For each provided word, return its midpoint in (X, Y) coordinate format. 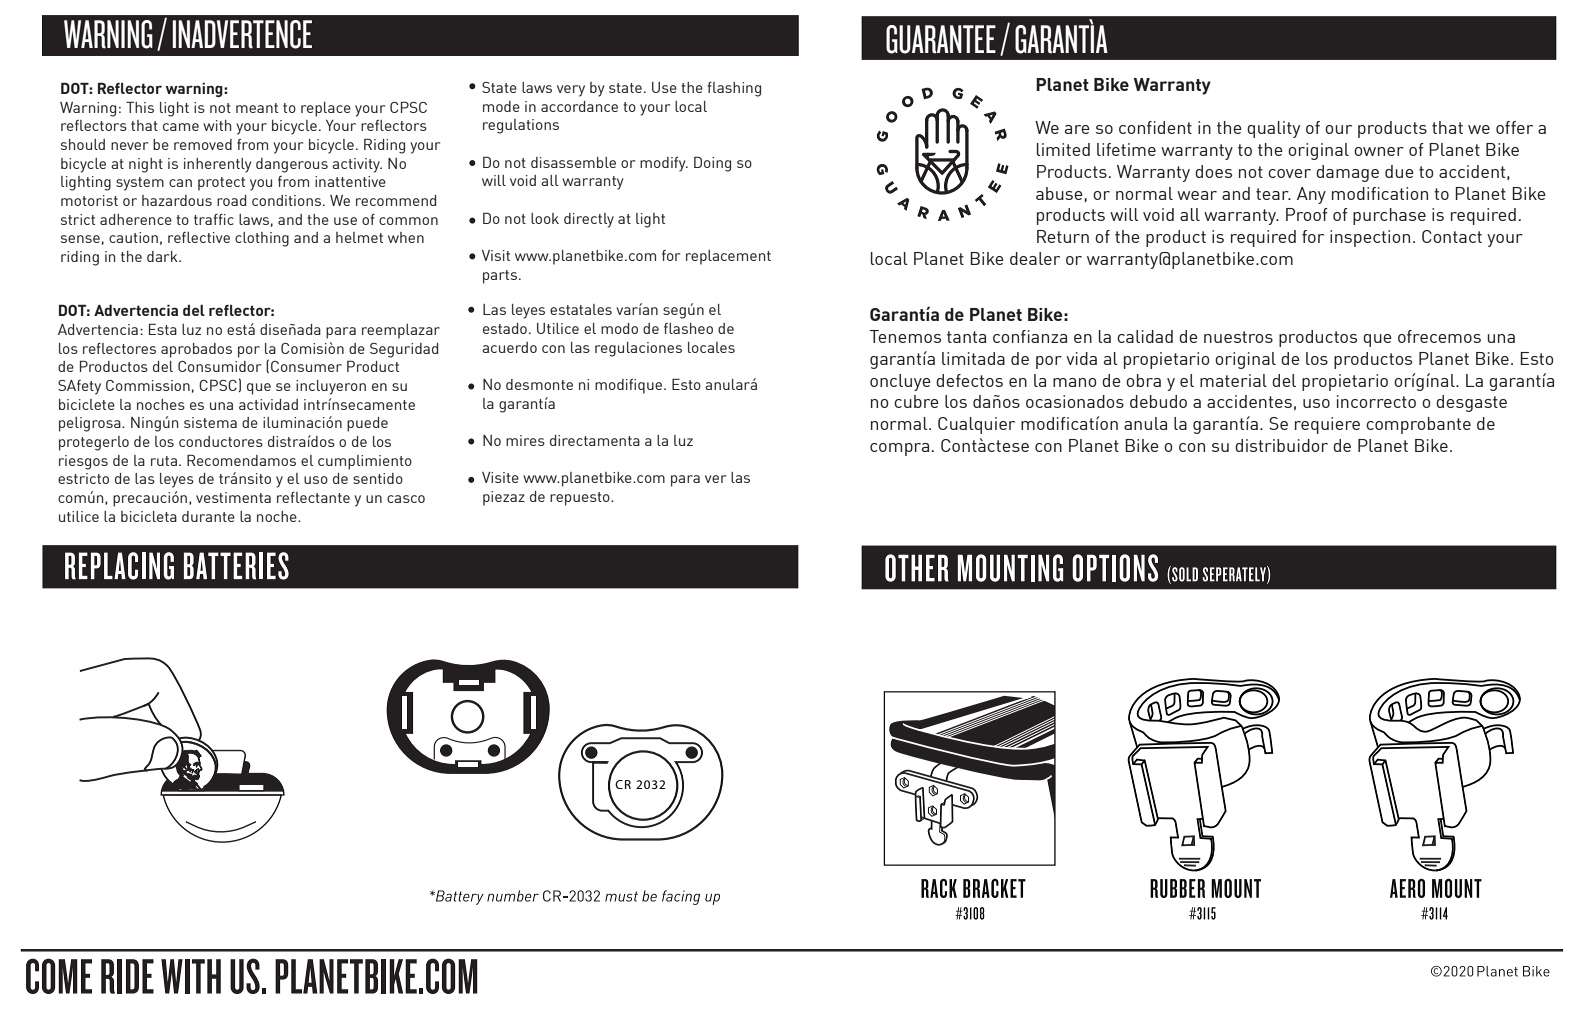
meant (257, 108)
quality (1273, 129)
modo (619, 328)
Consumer (306, 366)
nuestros (1238, 337)
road (231, 200)
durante (208, 516)
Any (1311, 195)
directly (589, 220)
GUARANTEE (941, 39)
